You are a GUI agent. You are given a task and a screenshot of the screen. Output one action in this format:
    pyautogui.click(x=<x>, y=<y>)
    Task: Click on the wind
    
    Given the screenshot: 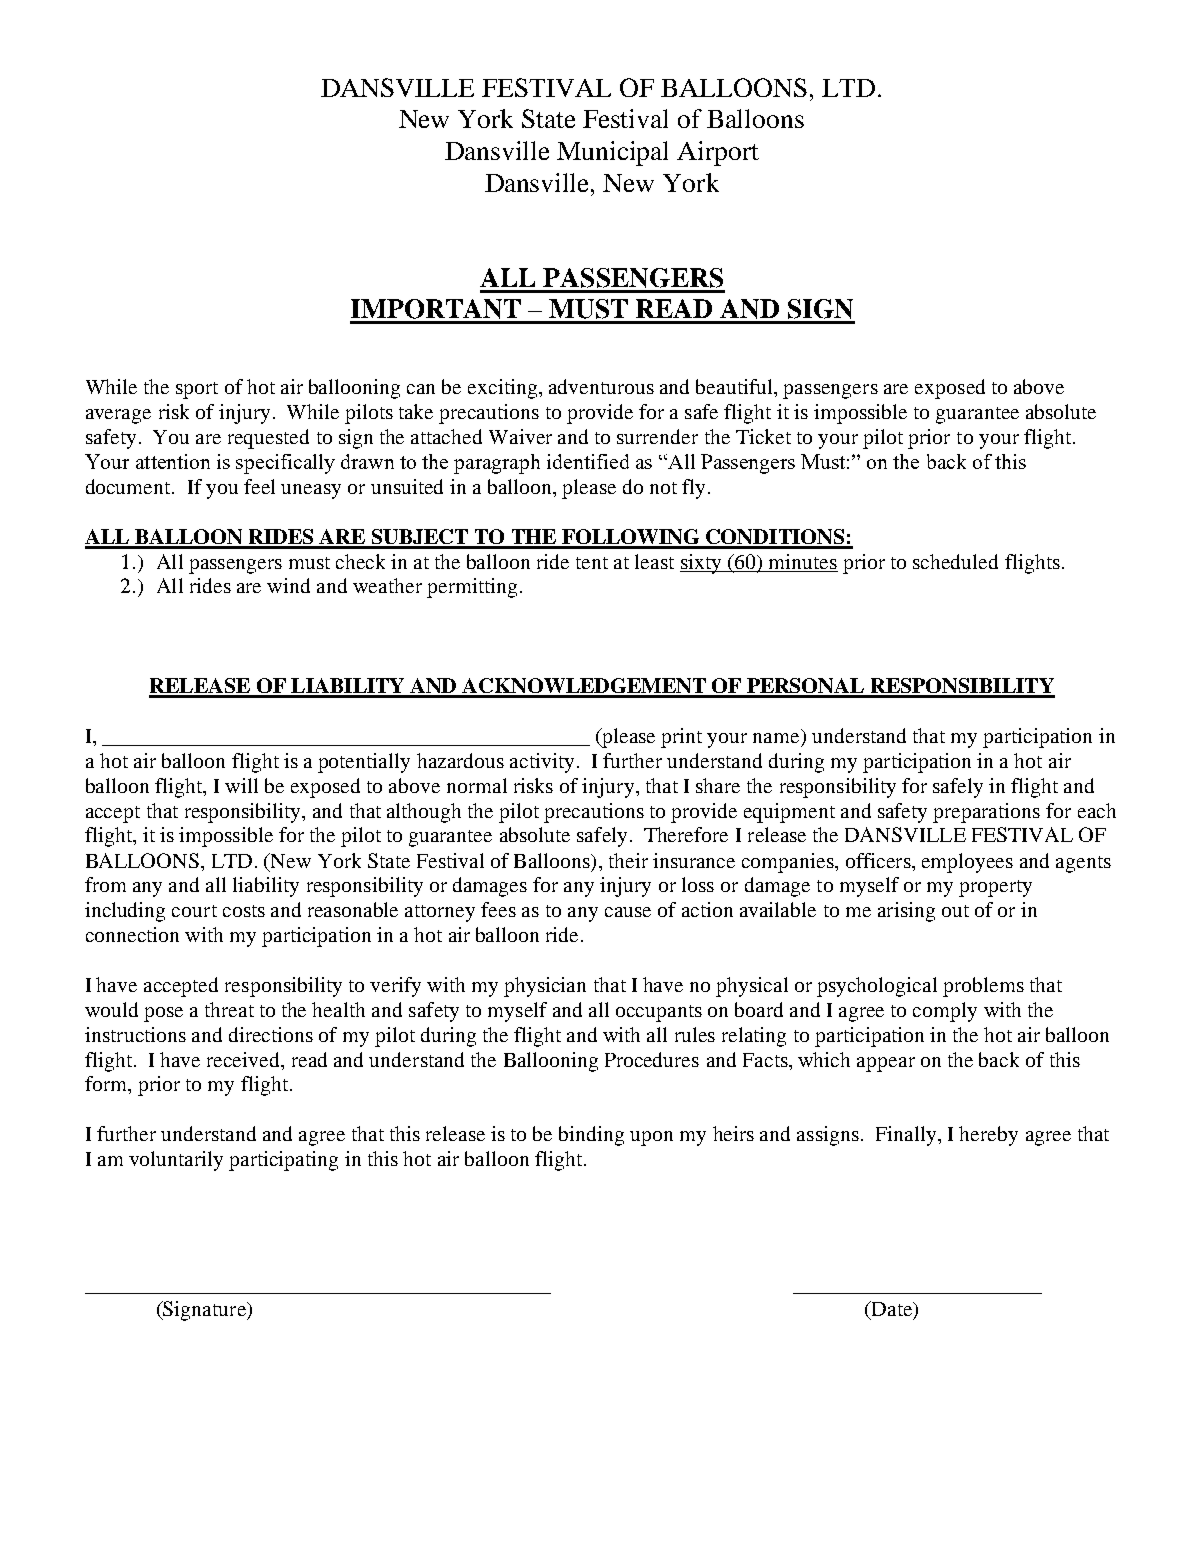 What is the action you would take?
    pyautogui.click(x=288, y=585)
